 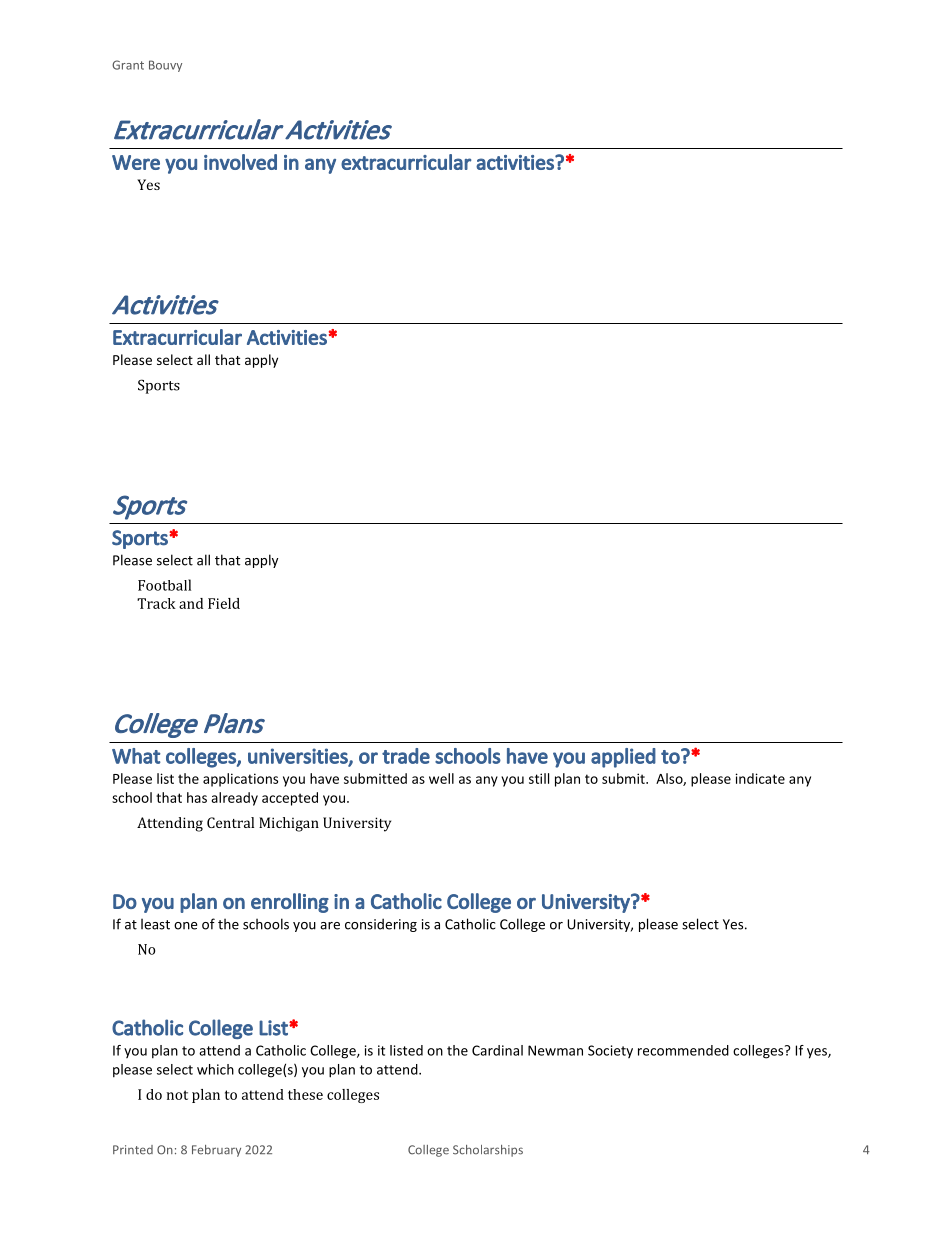 What do you see at coordinates (623, 758) in the screenshot?
I see `applied` at bounding box center [623, 758].
